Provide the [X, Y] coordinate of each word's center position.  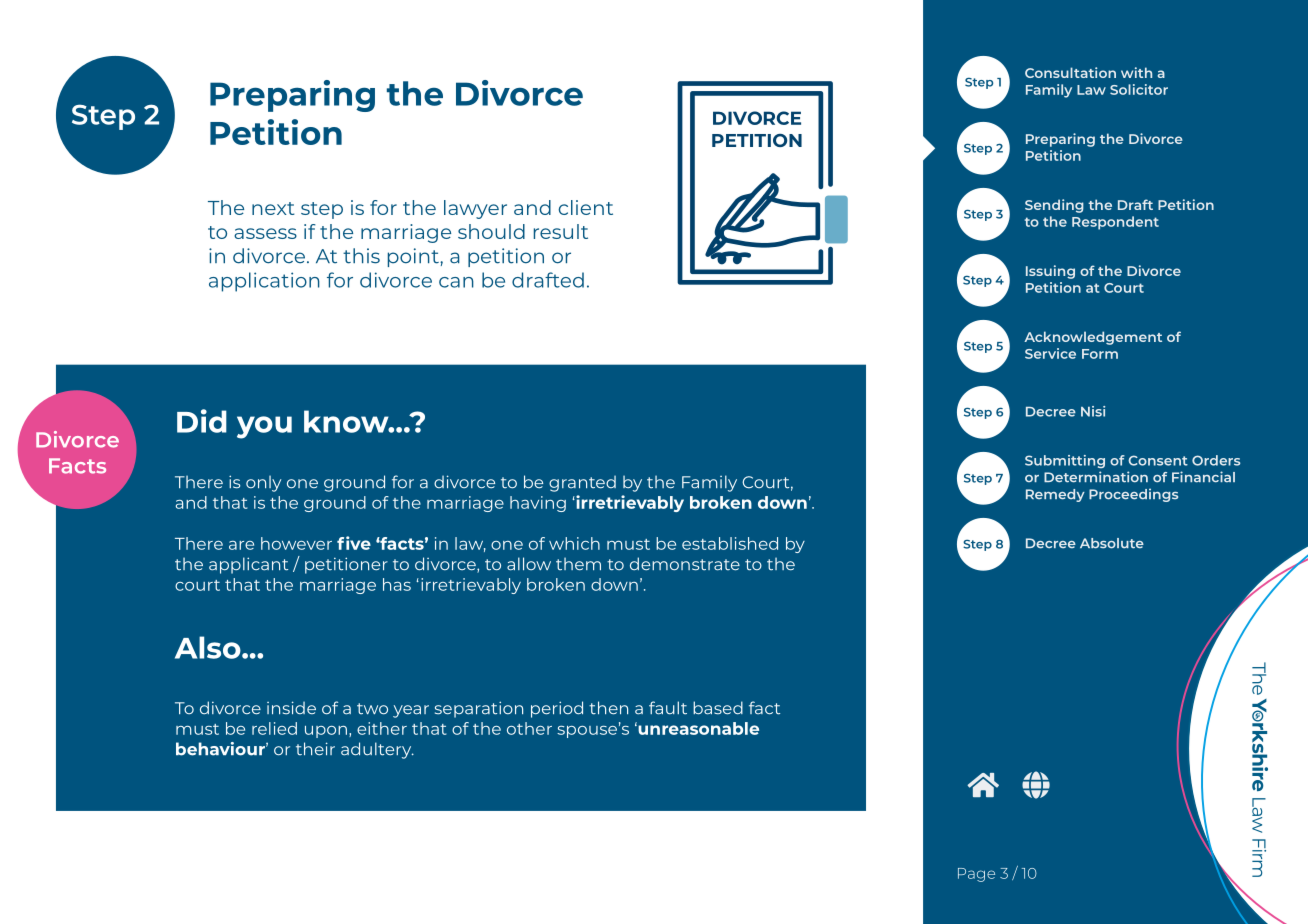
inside [291, 708]
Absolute [1112, 543]
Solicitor [1139, 89]
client [585, 207]
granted [582, 483]
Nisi [1093, 411]
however [296, 543]
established [730, 543]
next [273, 208]
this [361, 256]
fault [668, 708]
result [561, 231]
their [315, 749]
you [264, 427]
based [718, 708]
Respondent [1115, 223]
